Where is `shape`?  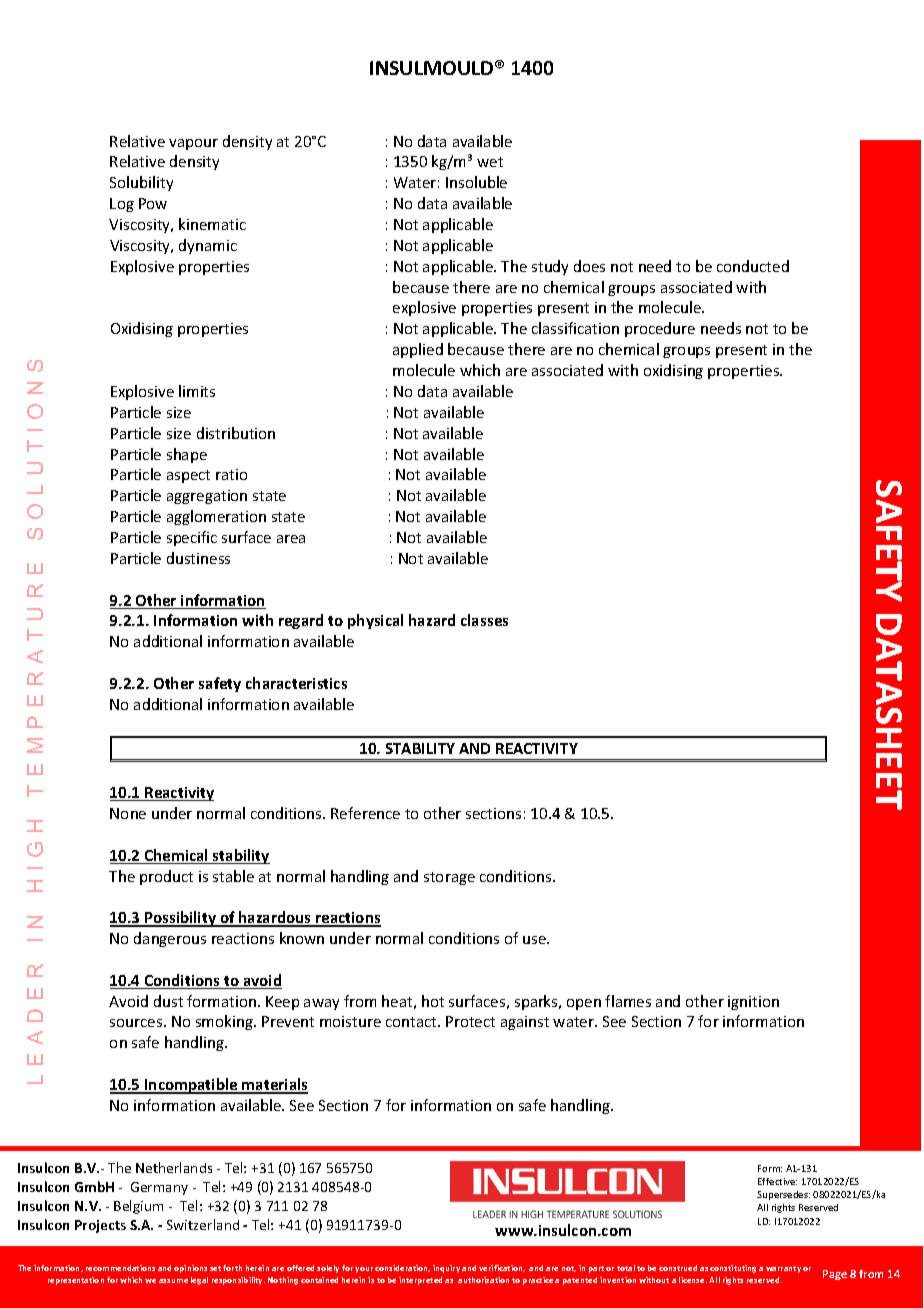
shape is located at coordinates (187, 455).
